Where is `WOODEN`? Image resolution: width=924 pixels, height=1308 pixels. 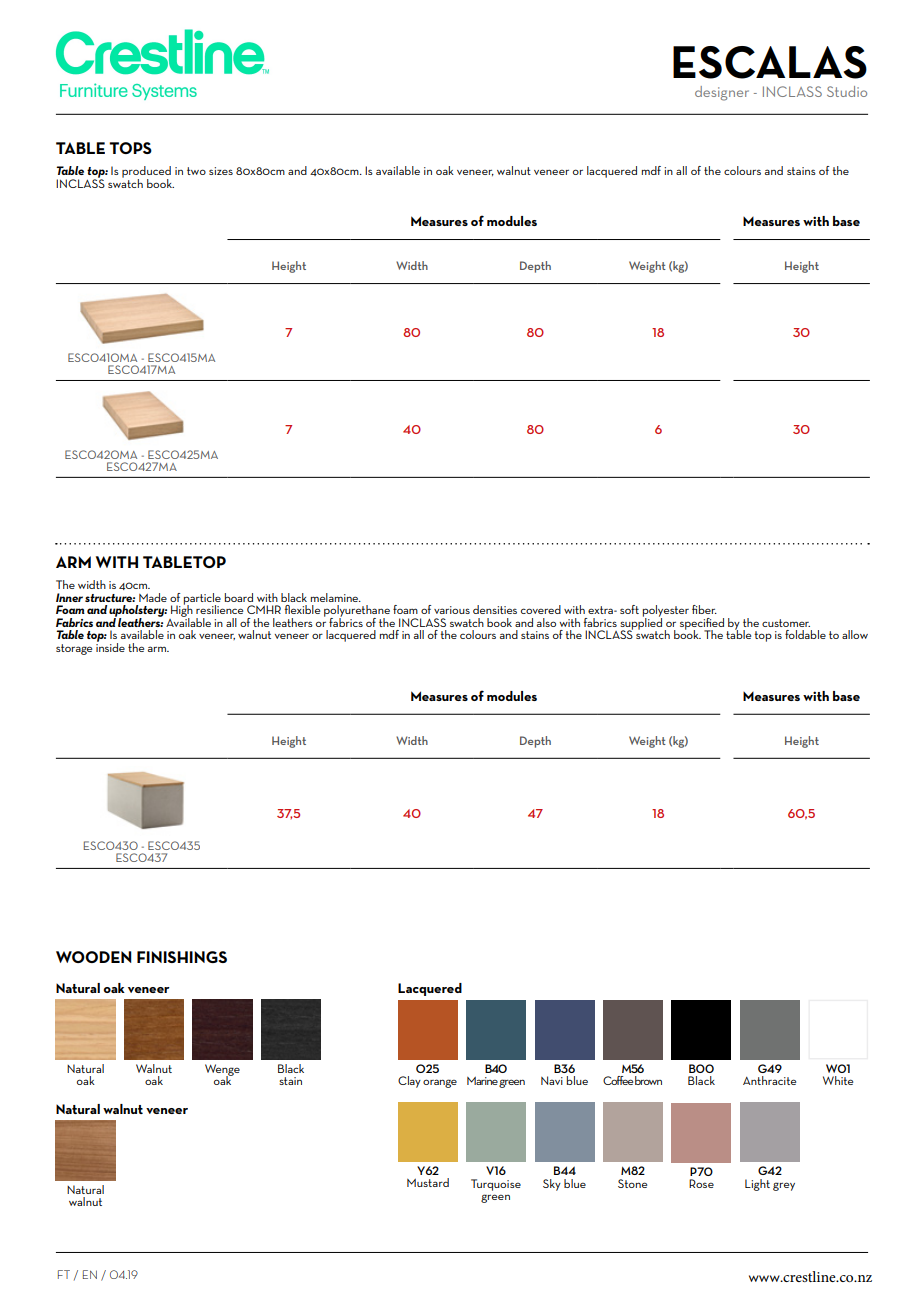
WOODEN is located at coordinates (94, 957).
